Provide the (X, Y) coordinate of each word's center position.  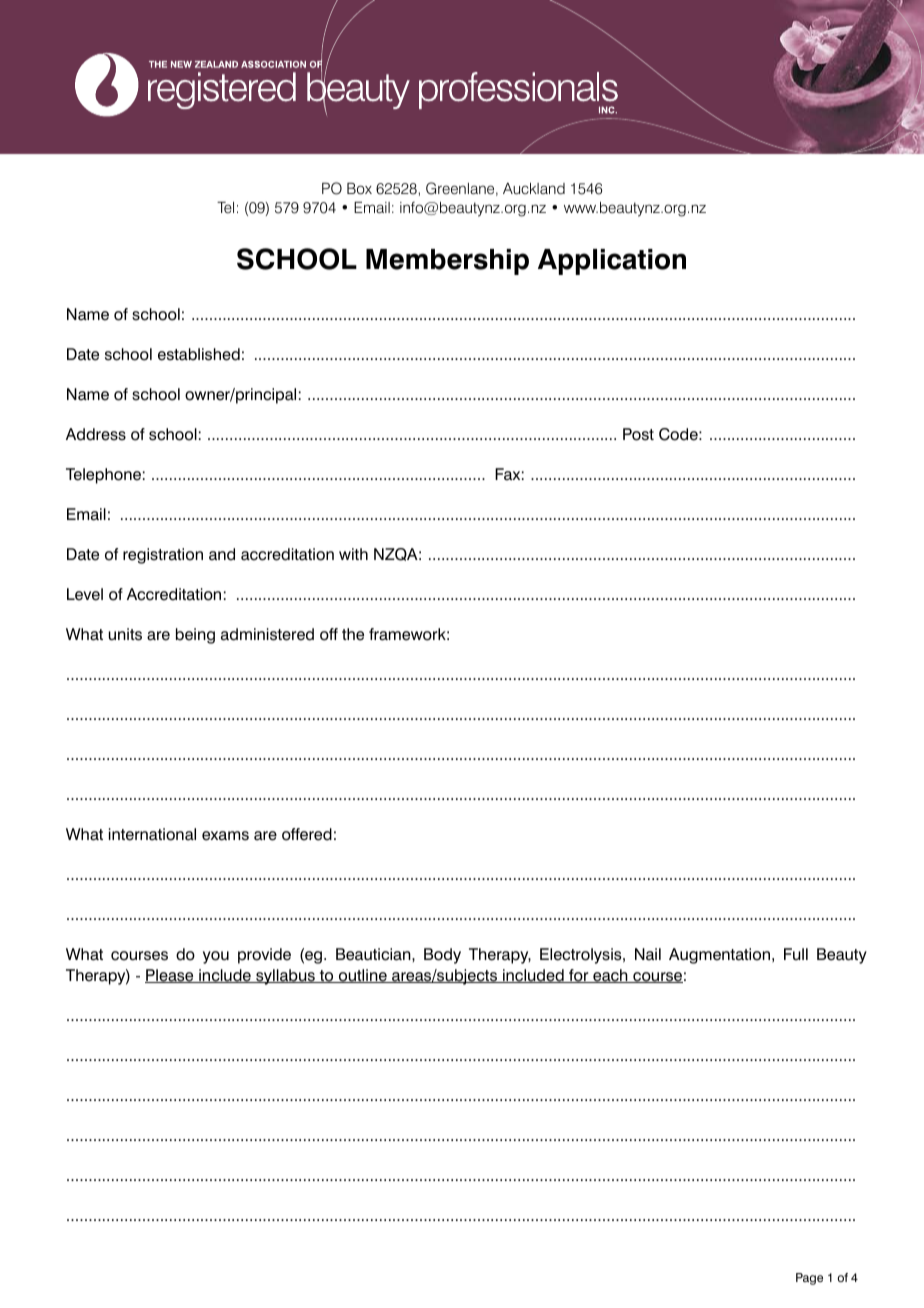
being (195, 636)
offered (307, 834)
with (353, 554)
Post (638, 434)
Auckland (534, 189)
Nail (648, 954)
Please (170, 976)
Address (96, 434)
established (199, 354)
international (152, 834)
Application (612, 262)
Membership (447, 262)
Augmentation (719, 956)
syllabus (285, 977)
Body (442, 956)
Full (796, 954)
